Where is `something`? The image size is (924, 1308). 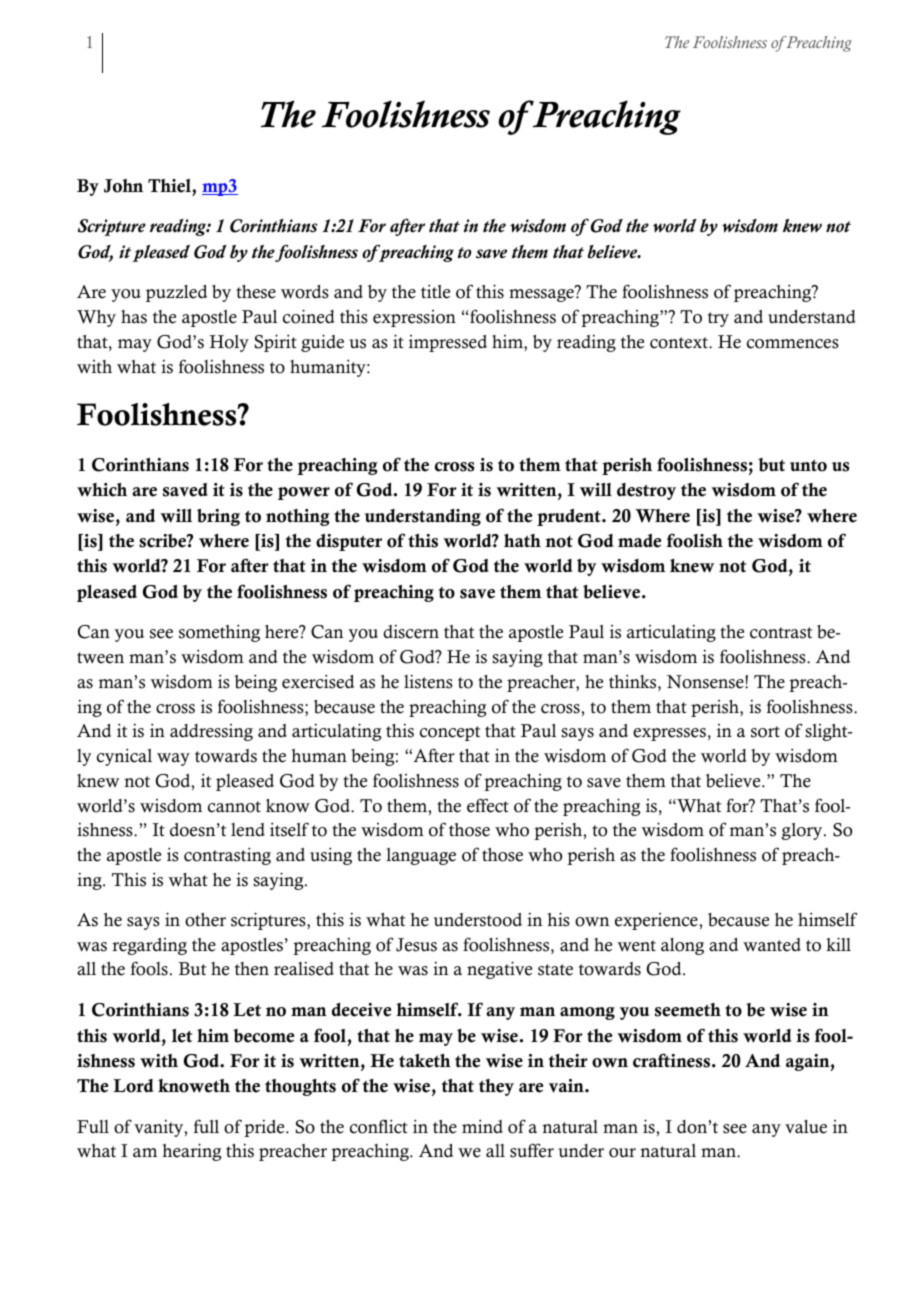
something is located at coordinates (219, 633).
